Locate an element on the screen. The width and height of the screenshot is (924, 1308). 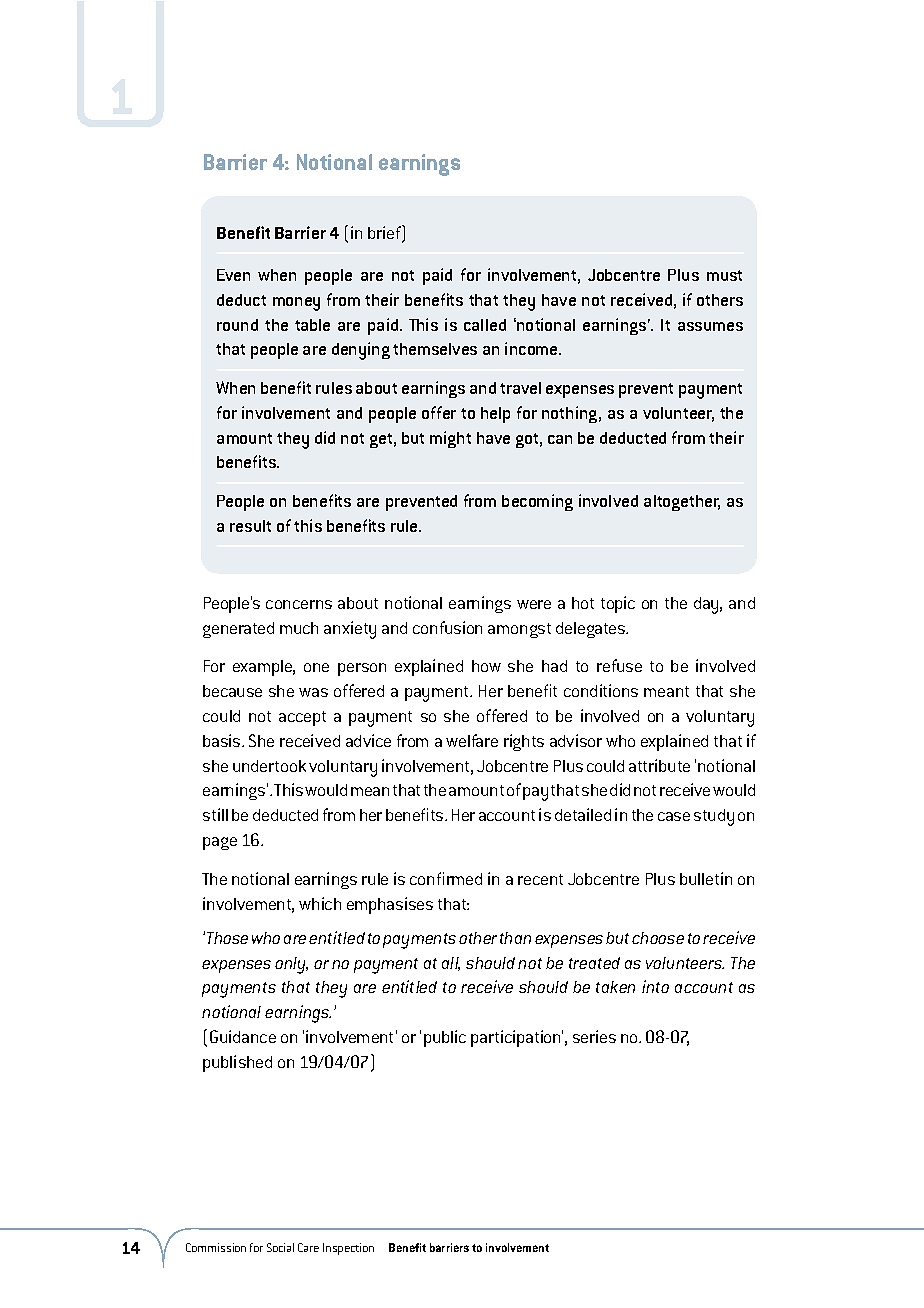
might is located at coordinates (450, 439).
